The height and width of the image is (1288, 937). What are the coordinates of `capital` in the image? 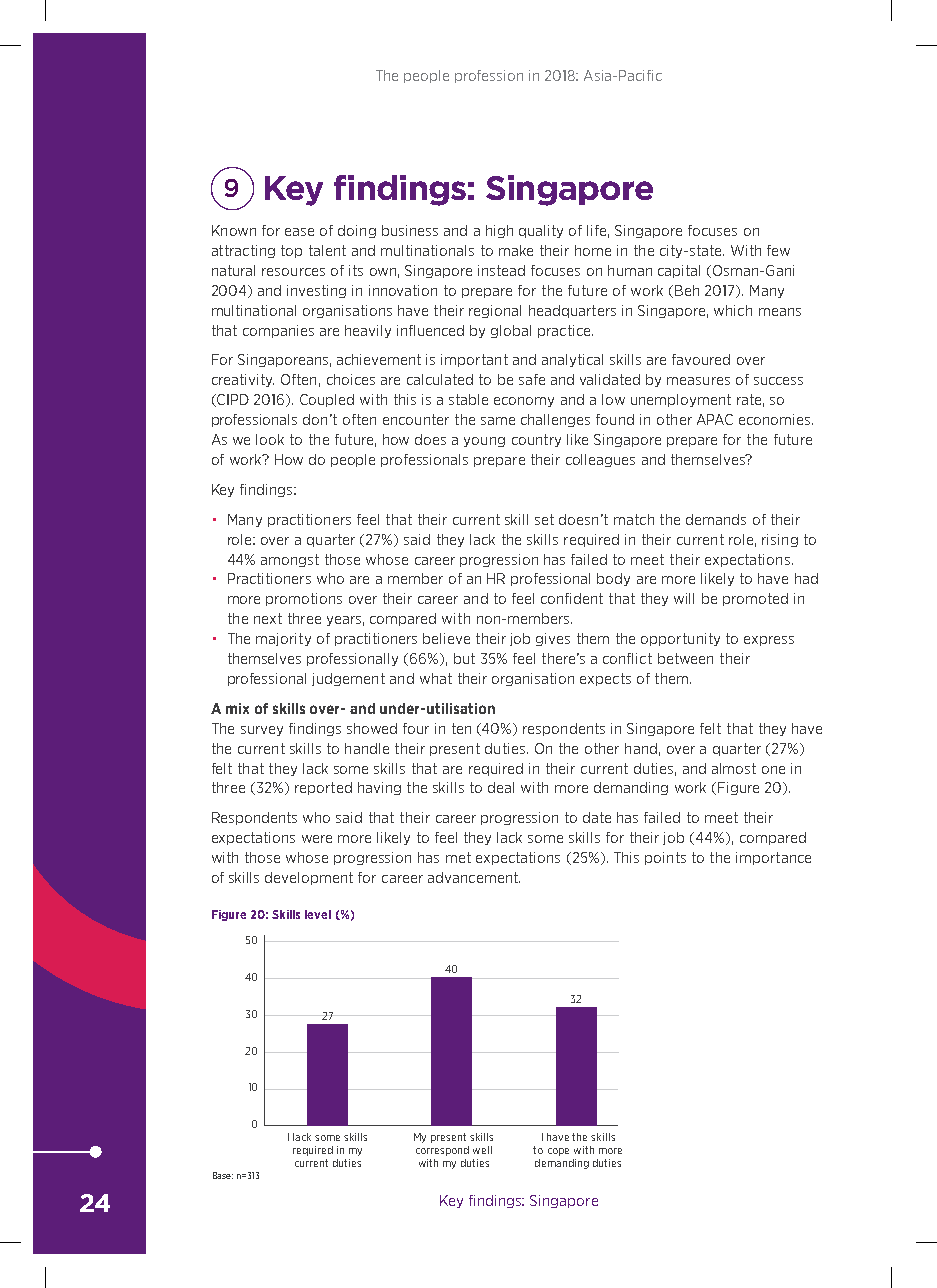 It's located at (679, 271).
